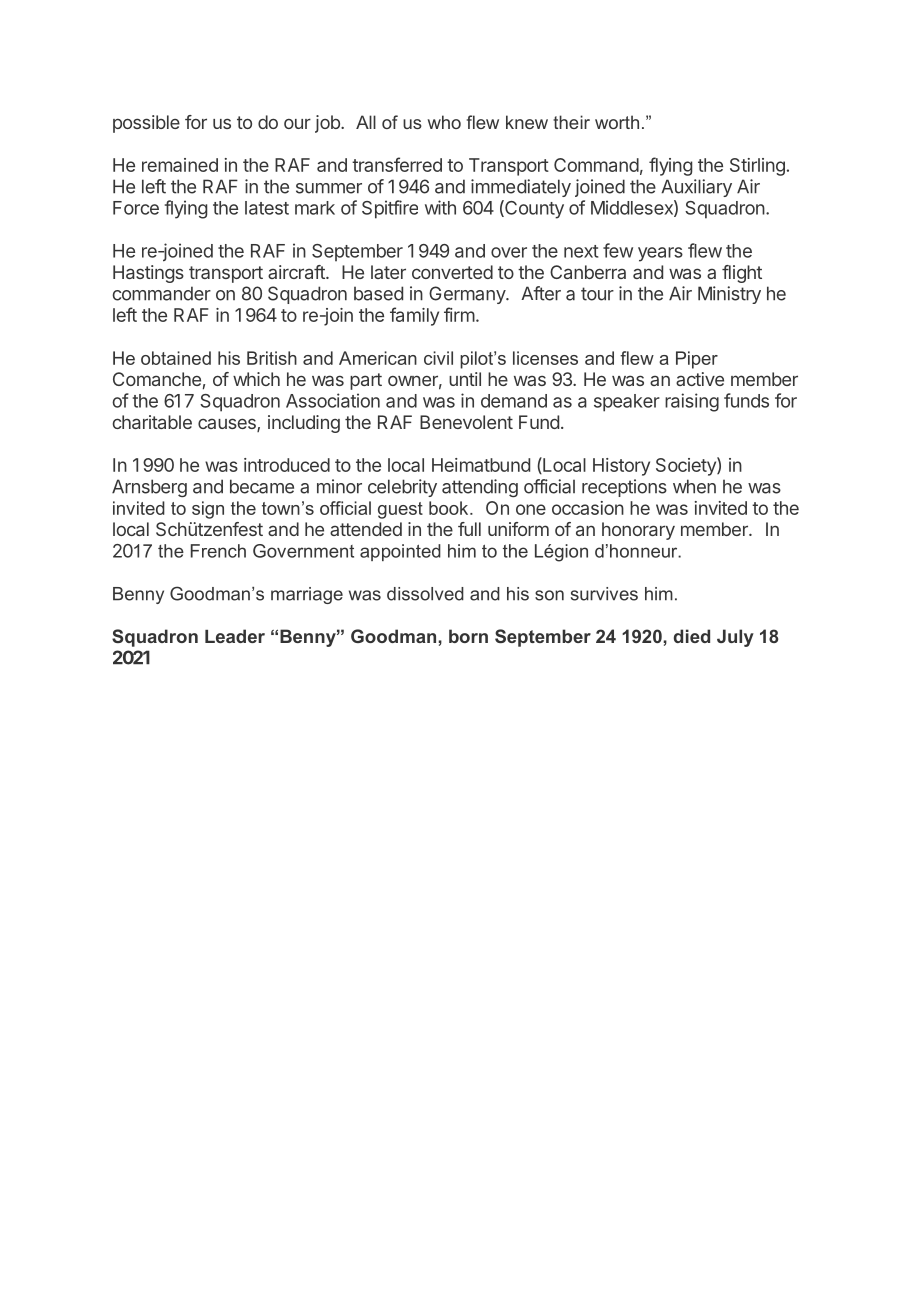 This document has width=924, height=1307. I want to click on worth, so click(617, 122).
